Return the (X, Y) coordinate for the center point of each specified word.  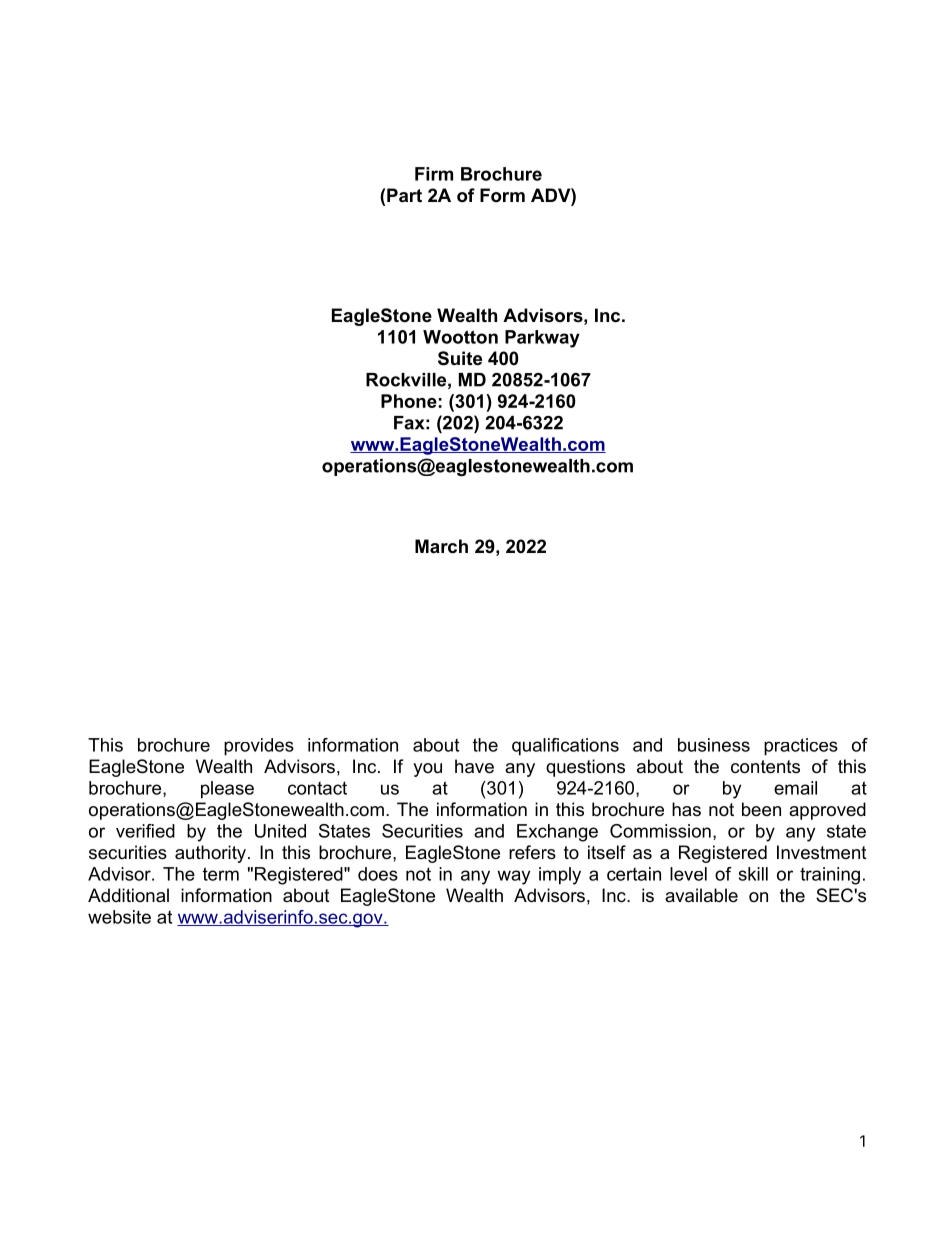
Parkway (542, 339)
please (227, 790)
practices (801, 747)
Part (404, 195)
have (474, 766)
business (714, 745)
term (221, 874)
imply (560, 876)
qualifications (565, 747)
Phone (409, 401)
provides (259, 747)
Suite (460, 358)
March (441, 546)
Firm (434, 174)
